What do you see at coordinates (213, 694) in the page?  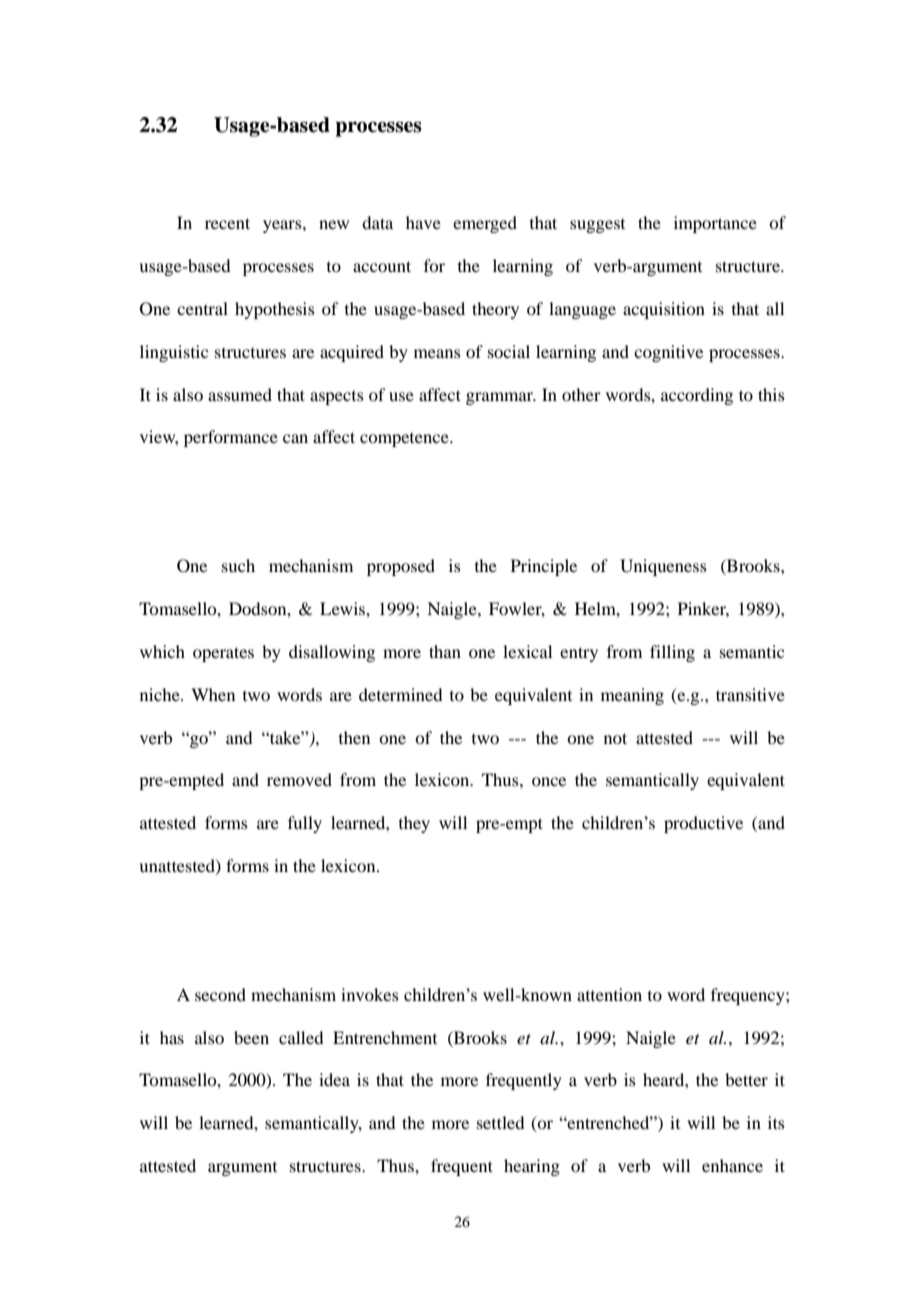 I see `When` at bounding box center [213, 694].
